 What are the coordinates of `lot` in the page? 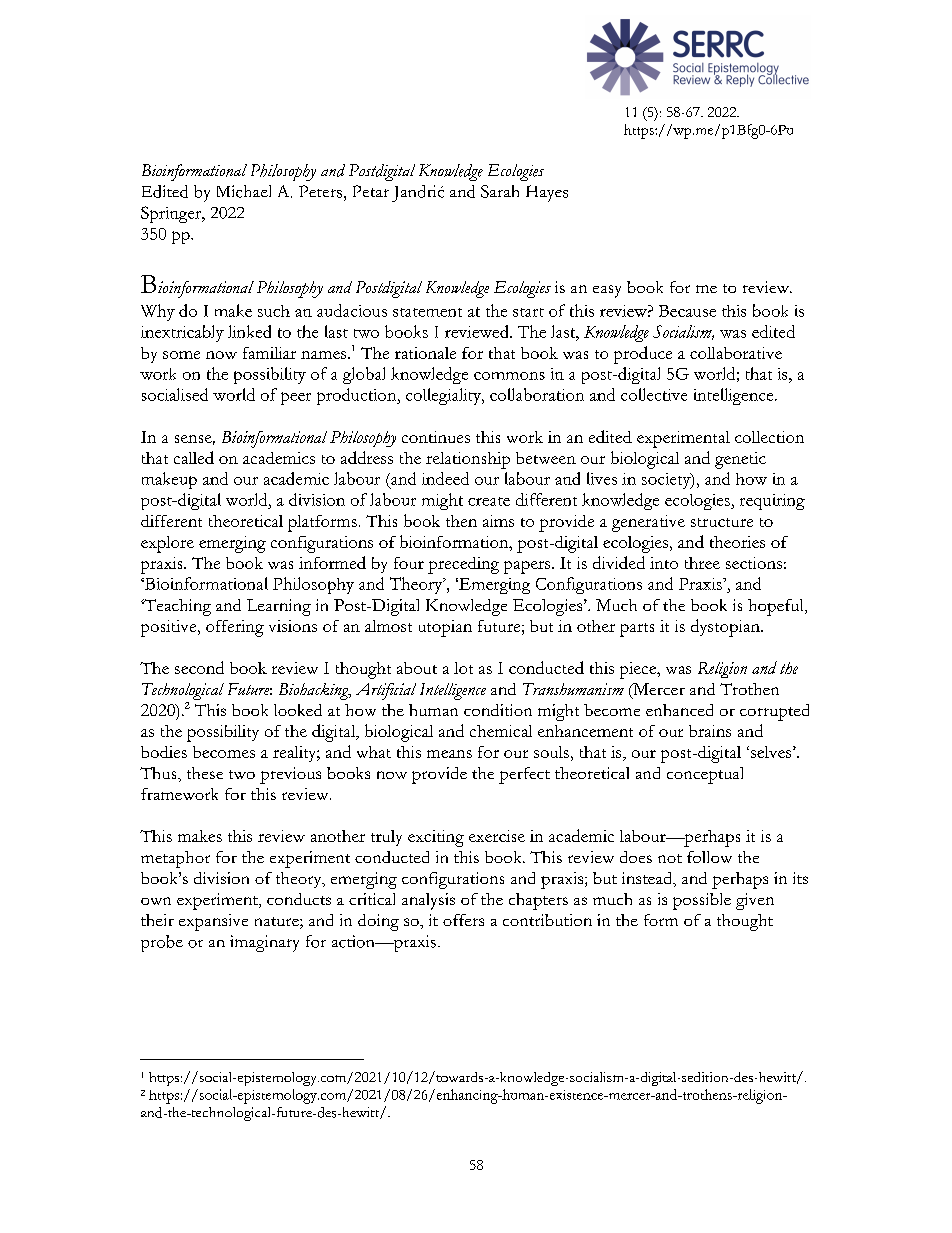 It's located at (463, 668).
